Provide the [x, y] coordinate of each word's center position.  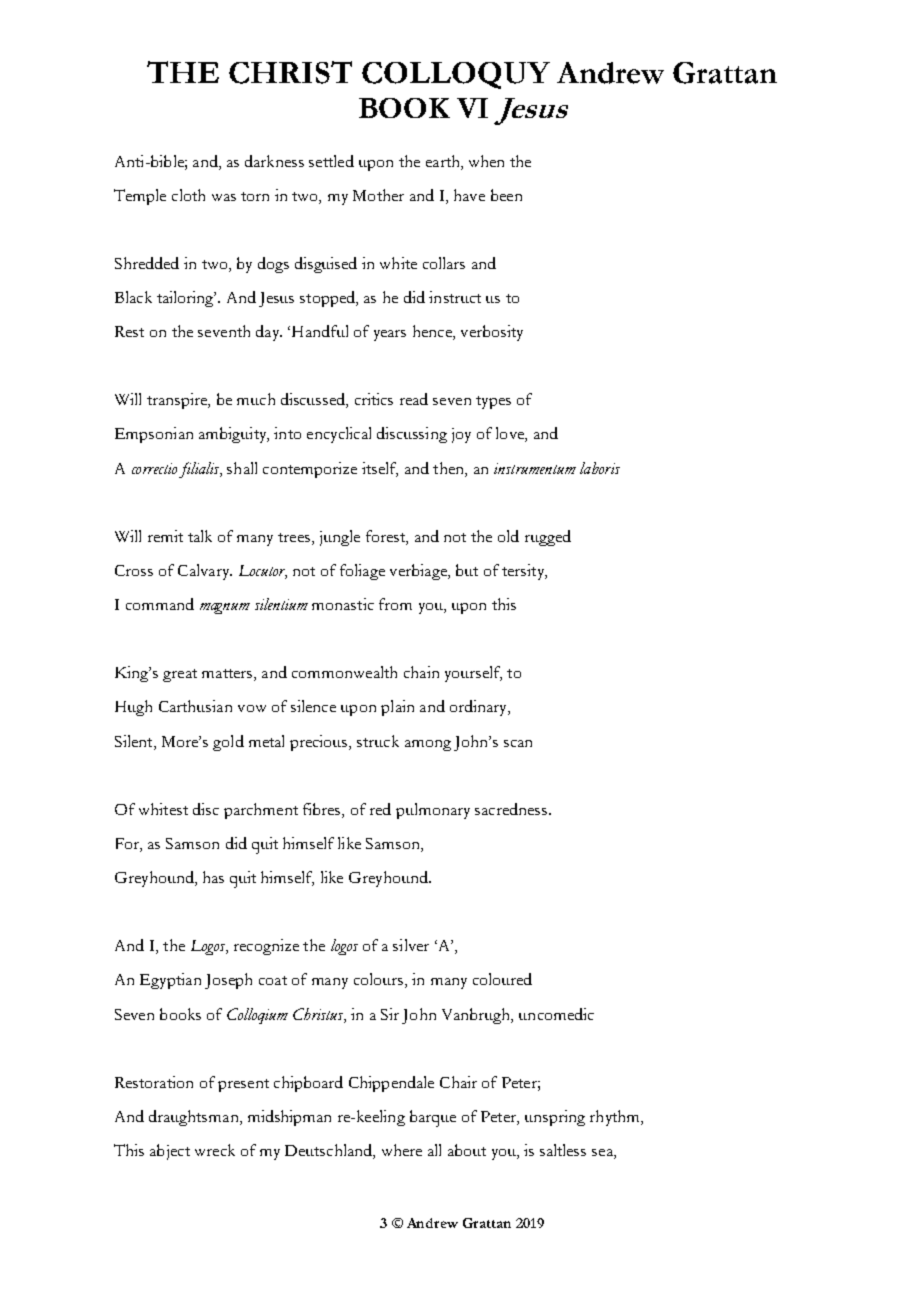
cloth [188, 195]
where [402, 1150]
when [486, 161]
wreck [215, 1150]
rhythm [616, 1118]
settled [331, 161]
